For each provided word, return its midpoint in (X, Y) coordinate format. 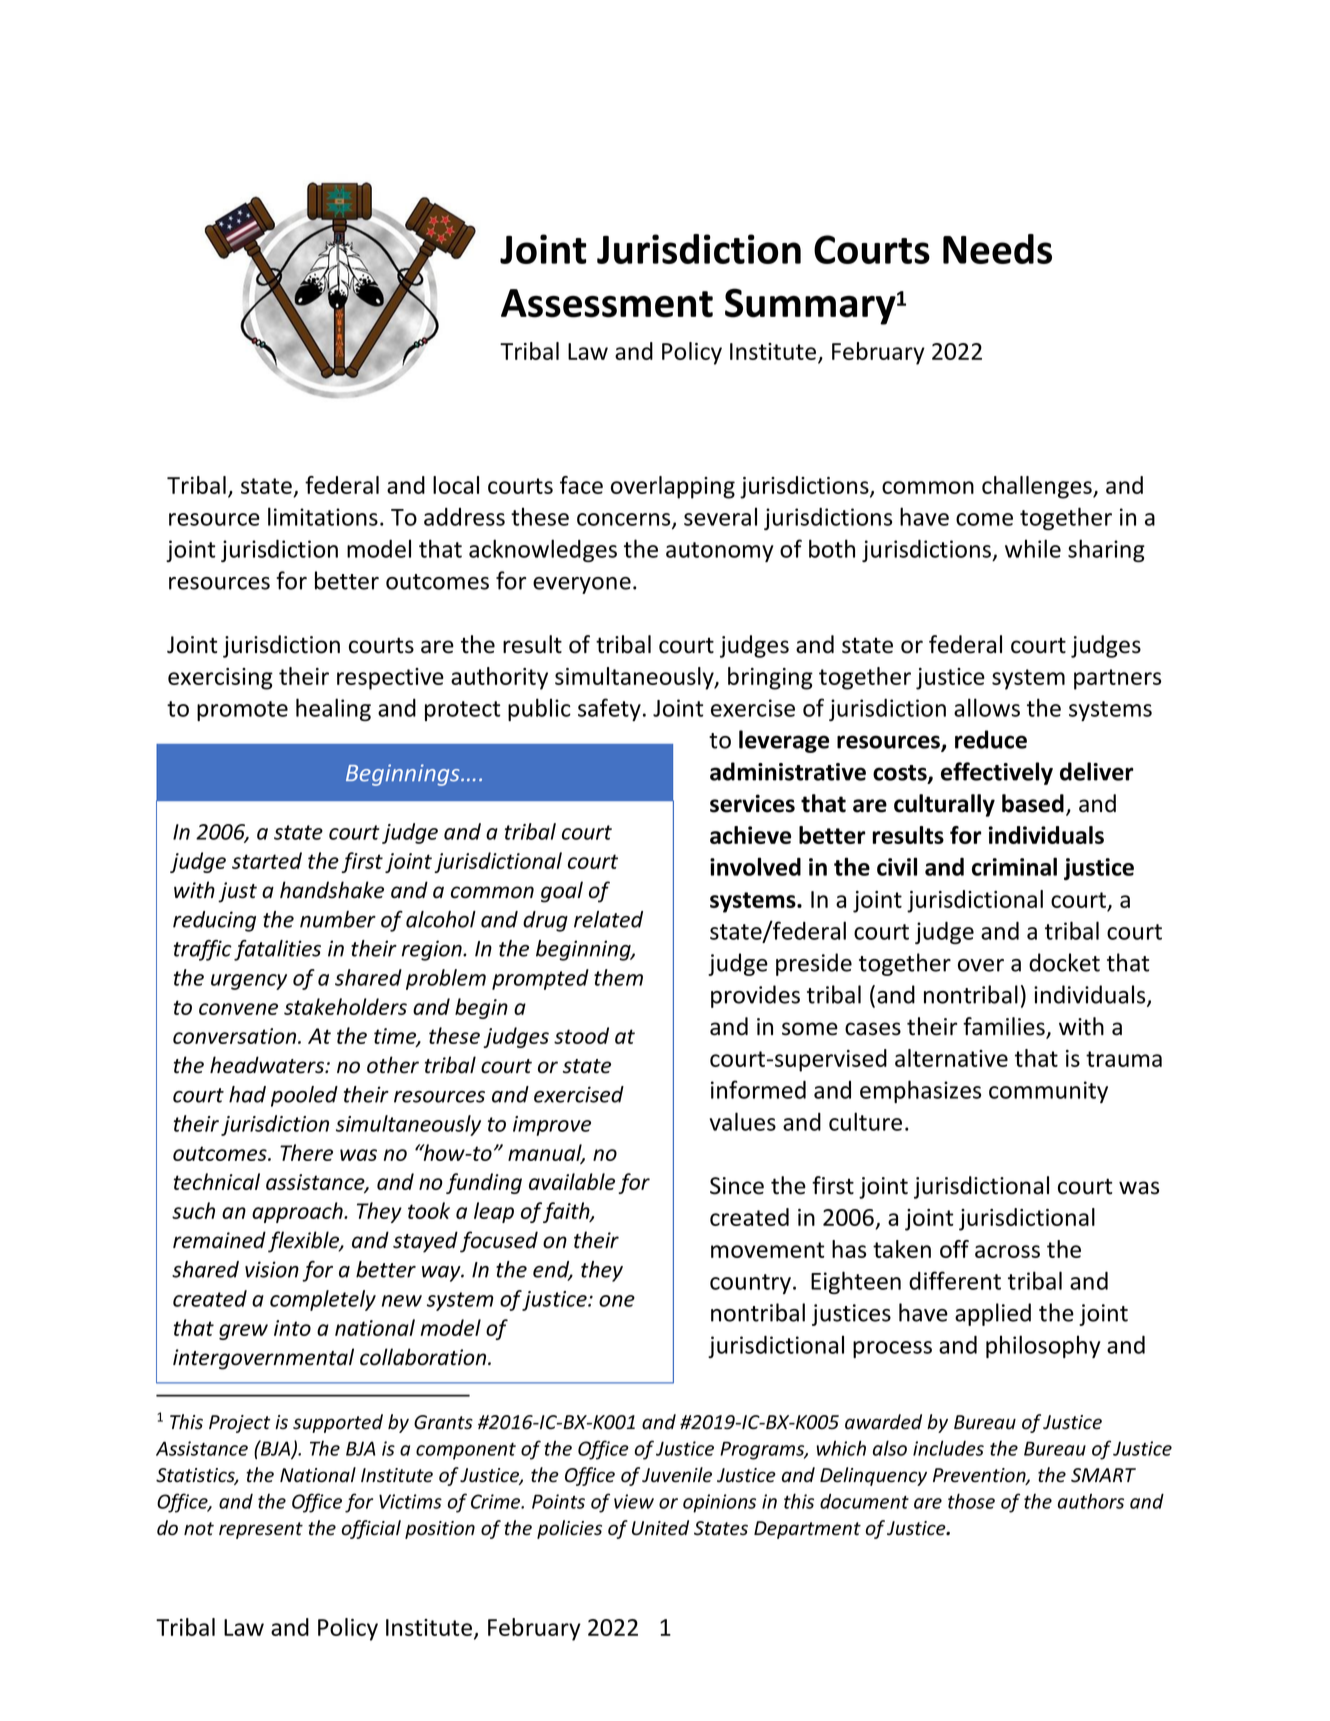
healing (333, 709)
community (1048, 1092)
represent (261, 1530)
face (581, 485)
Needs (997, 249)
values (743, 1121)
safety (609, 709)
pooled (304, 1096)
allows (987, 707)
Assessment (607, 303)
